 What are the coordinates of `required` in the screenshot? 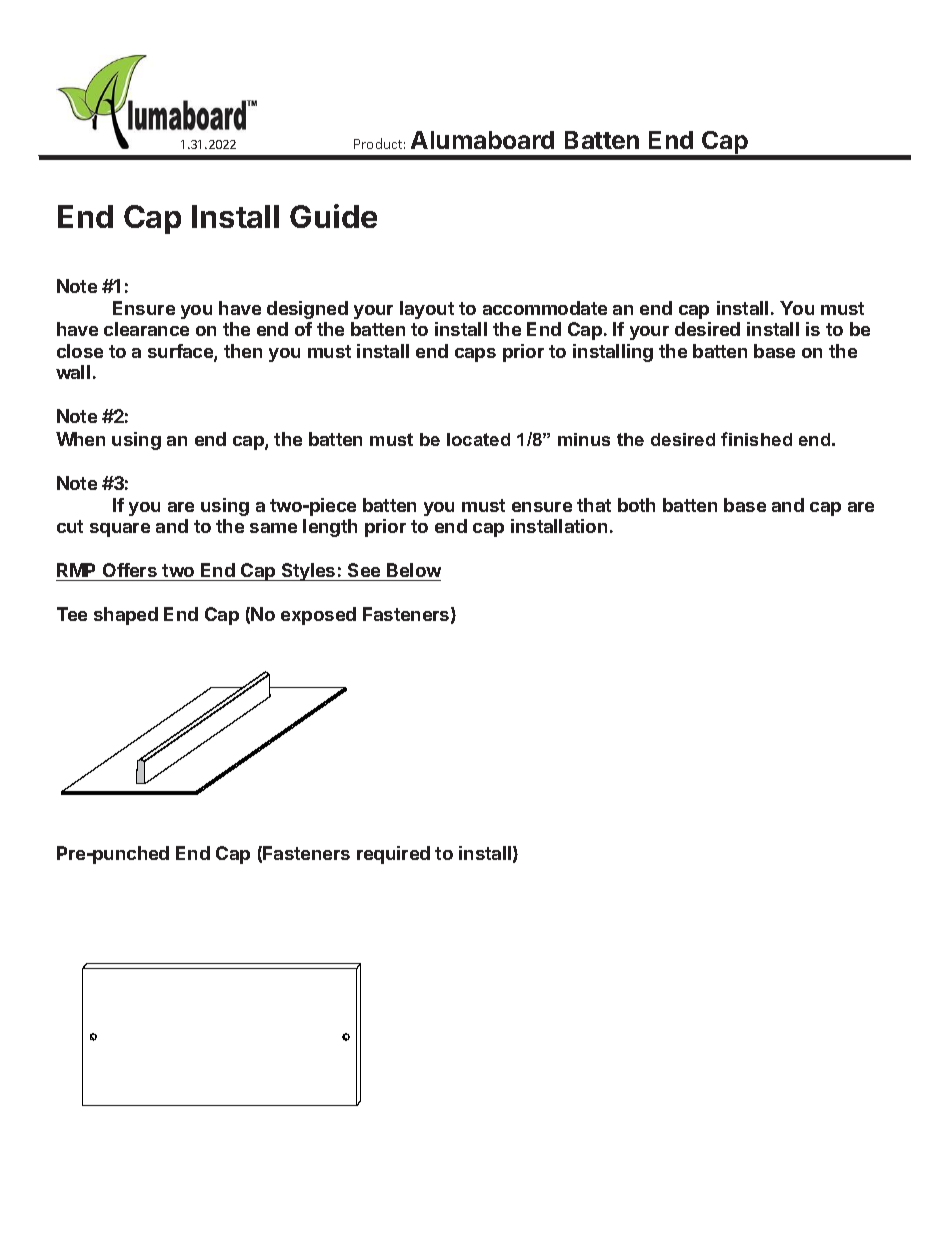 It's located at (393, 855).
